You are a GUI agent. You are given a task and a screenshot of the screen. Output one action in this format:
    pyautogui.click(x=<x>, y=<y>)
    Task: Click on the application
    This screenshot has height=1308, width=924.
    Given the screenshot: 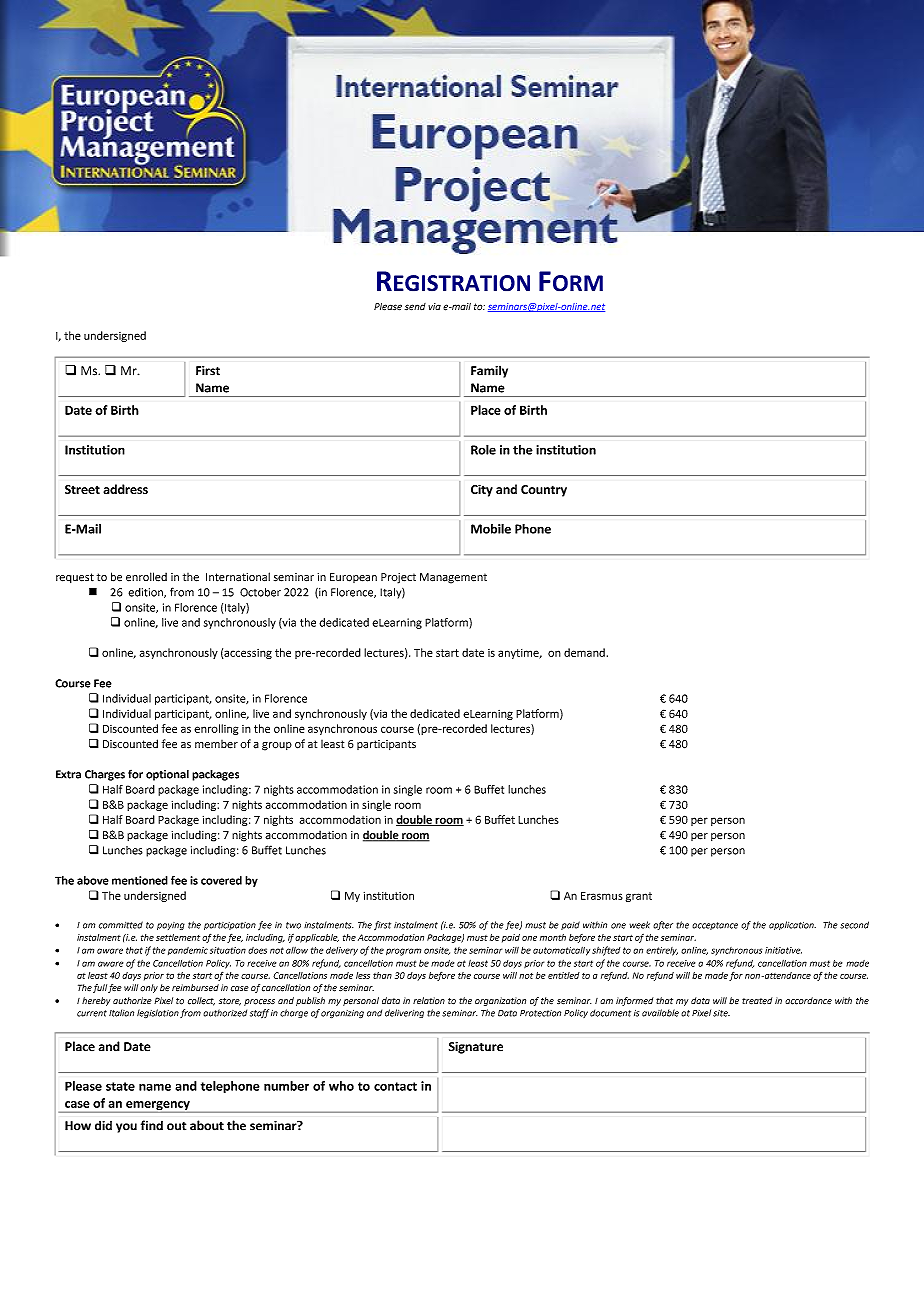 What is the action you would take?
    pyautogui.click(x=792, y=925)
